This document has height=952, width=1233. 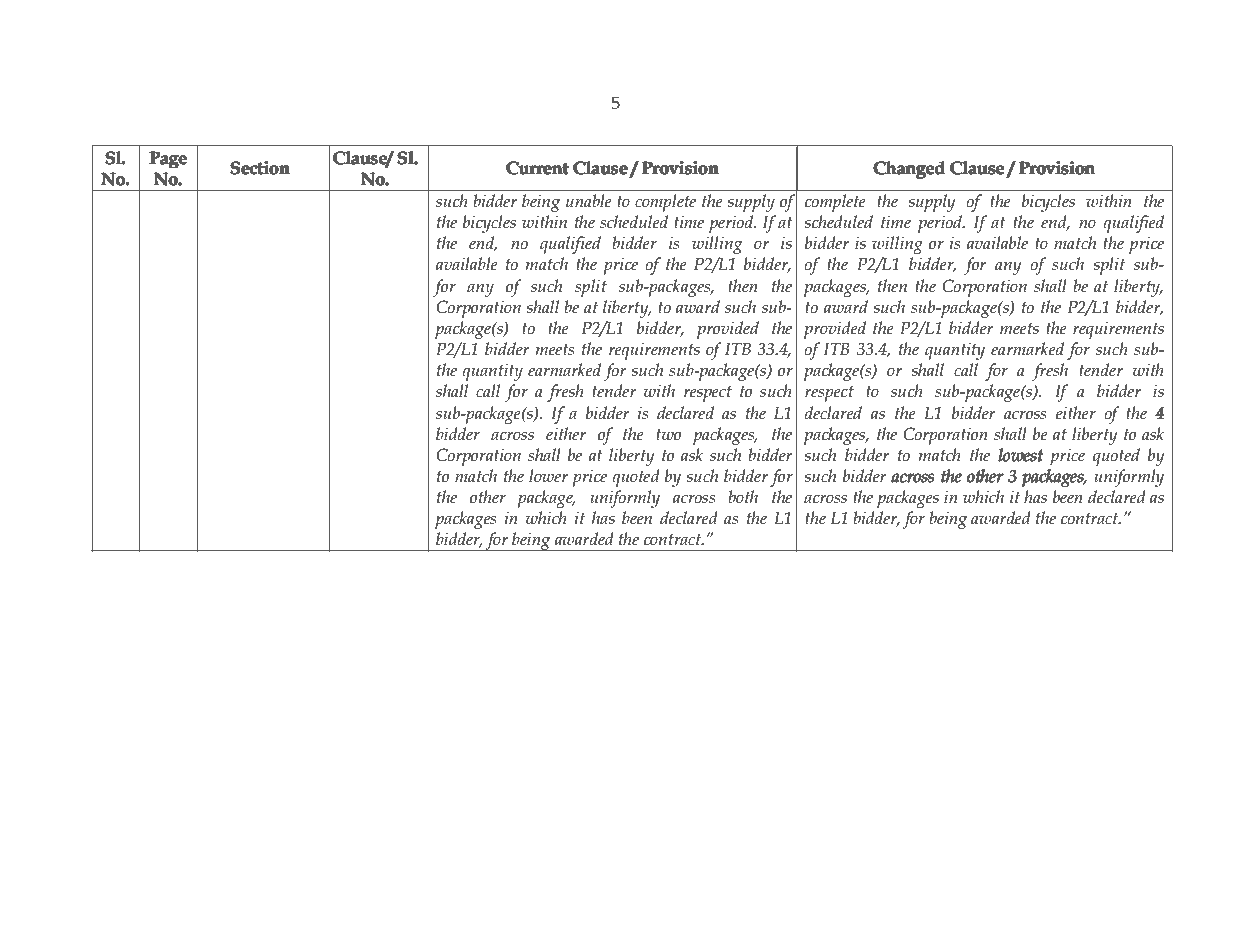 I want to click on Changed, so click(x=909, y=170).
